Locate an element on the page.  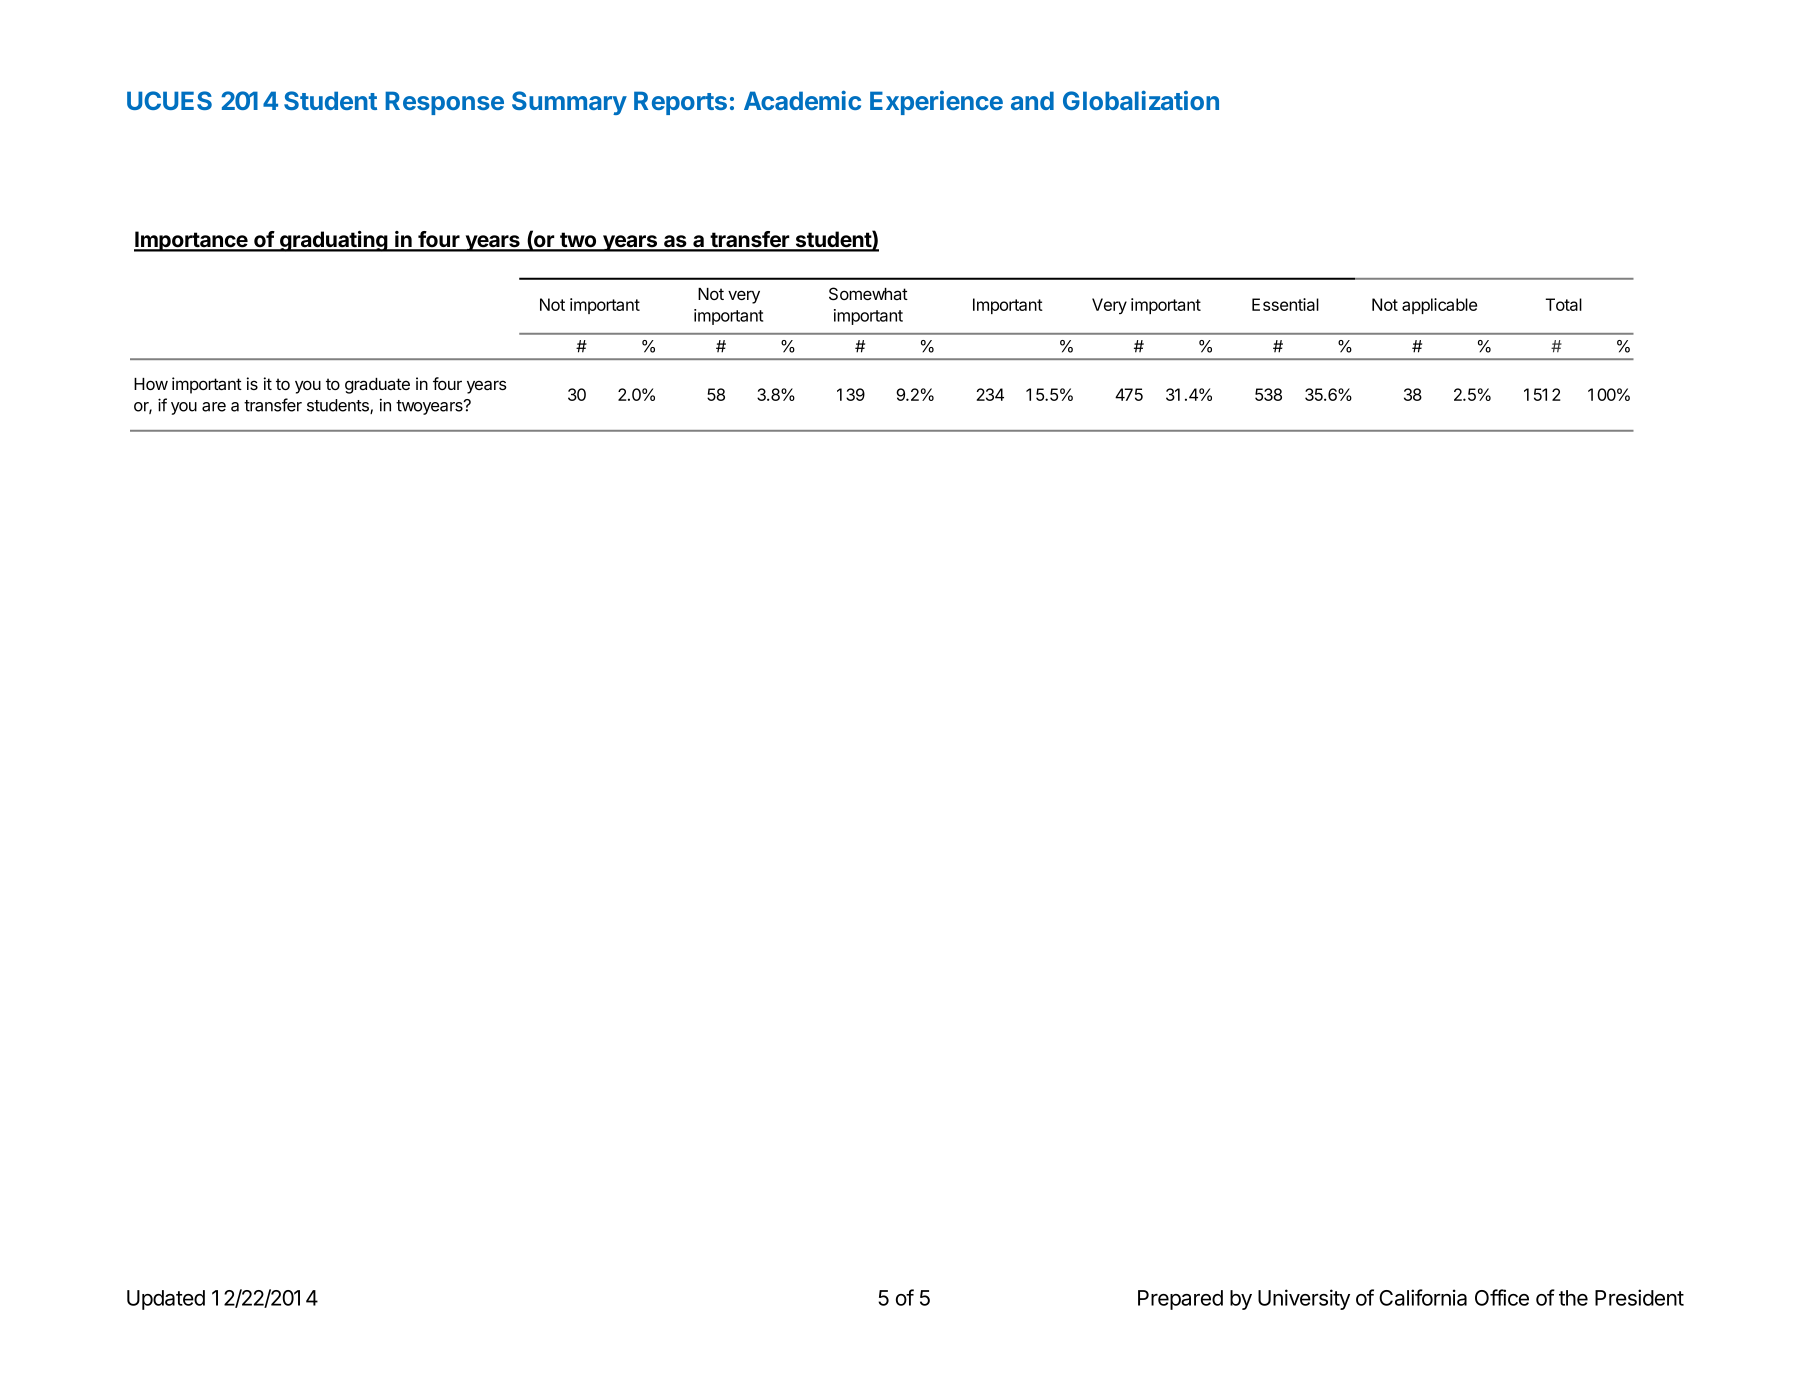
Essential is located at coordinates (1285, 304).
